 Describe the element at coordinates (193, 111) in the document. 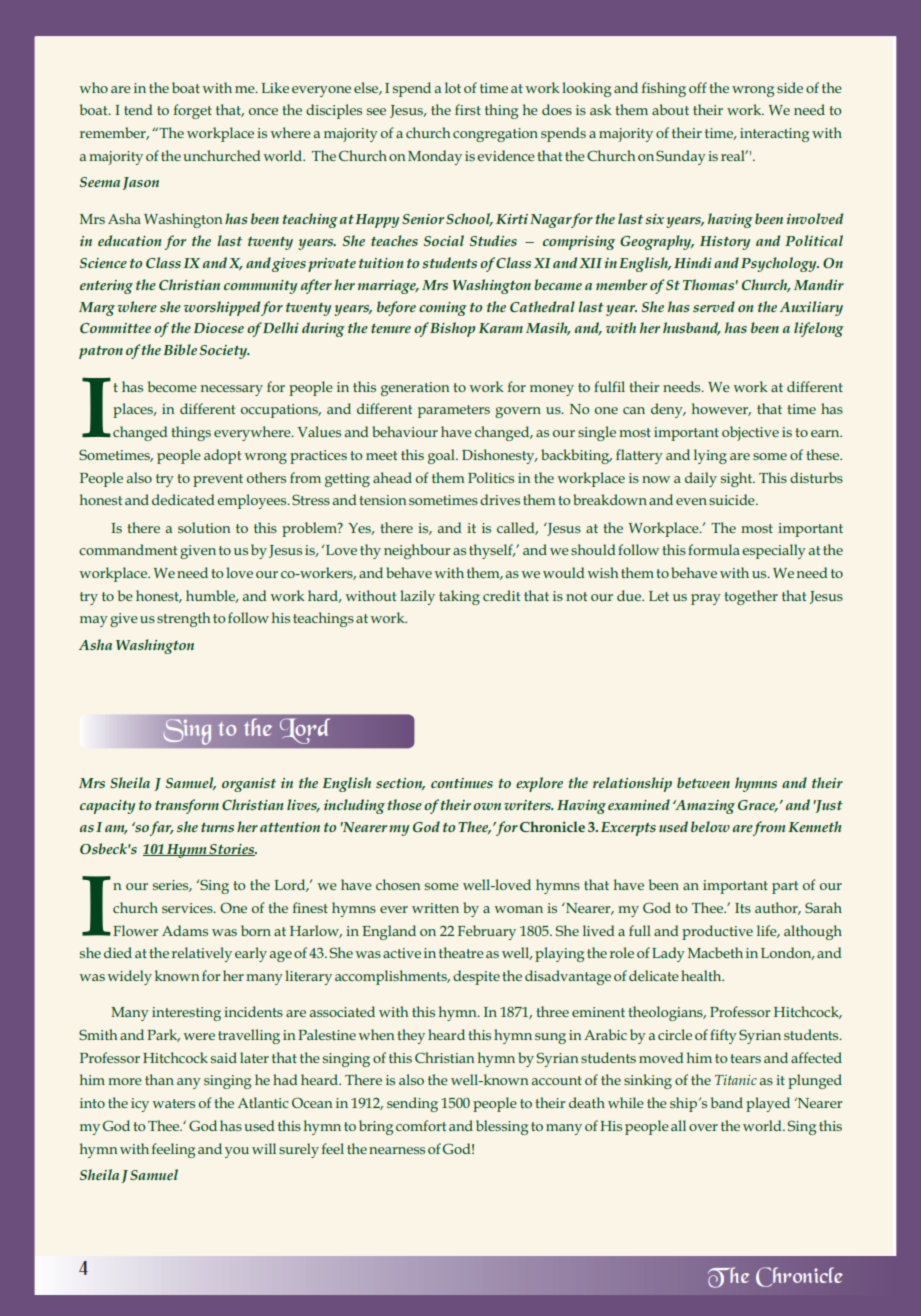

I see `forget` at that location.
